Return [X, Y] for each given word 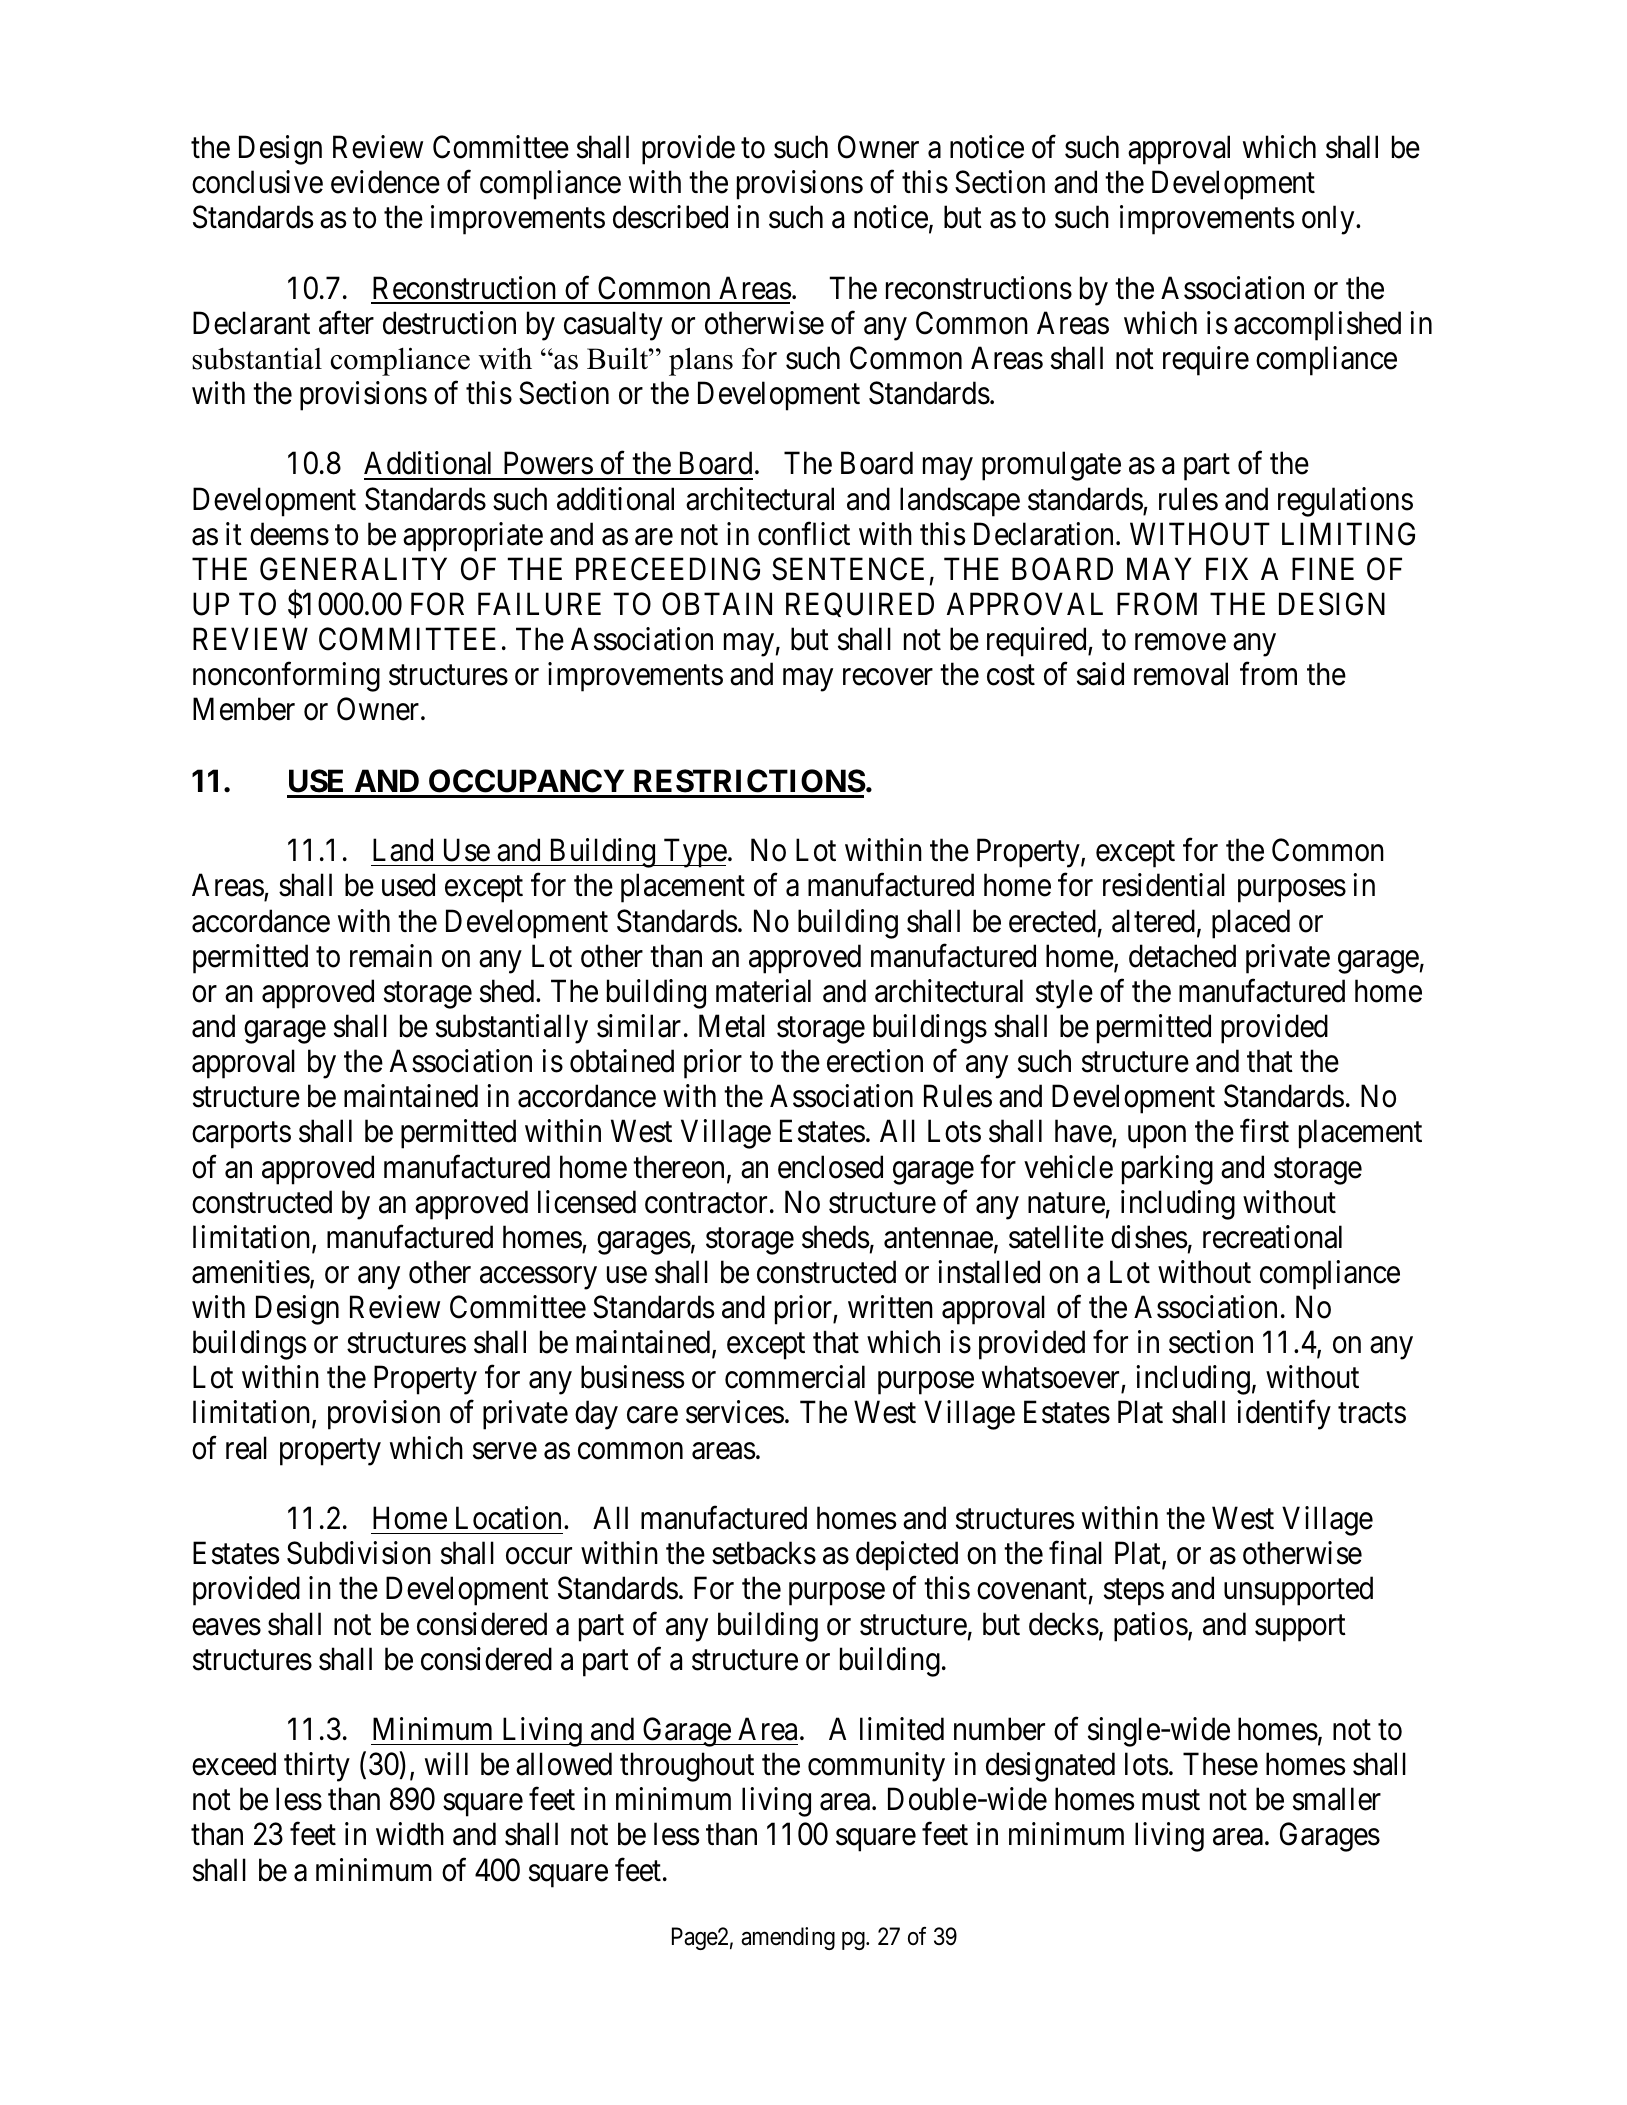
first [1264, 1131]
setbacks [764, 1553]
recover [888, 677]
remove [1180, 642]
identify [1284, 1415]
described [670, 217]
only [1329, 220]
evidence [385, 182]
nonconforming [286, 677]
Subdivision [359, 1553]
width [410, 1834]
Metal [732, 1026]
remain [391, 956]
